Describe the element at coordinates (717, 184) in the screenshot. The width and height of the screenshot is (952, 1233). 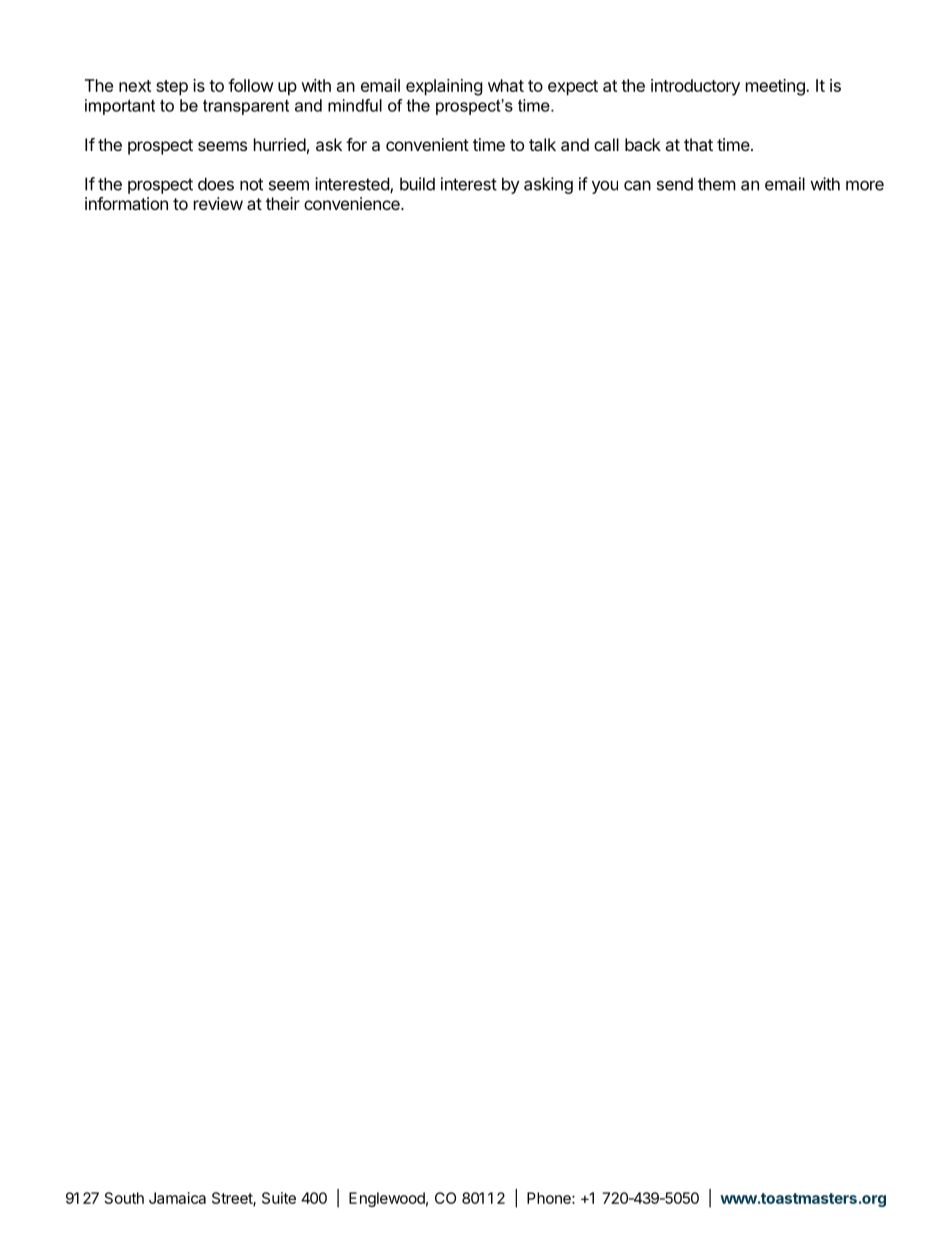
I see `them` at that location.
